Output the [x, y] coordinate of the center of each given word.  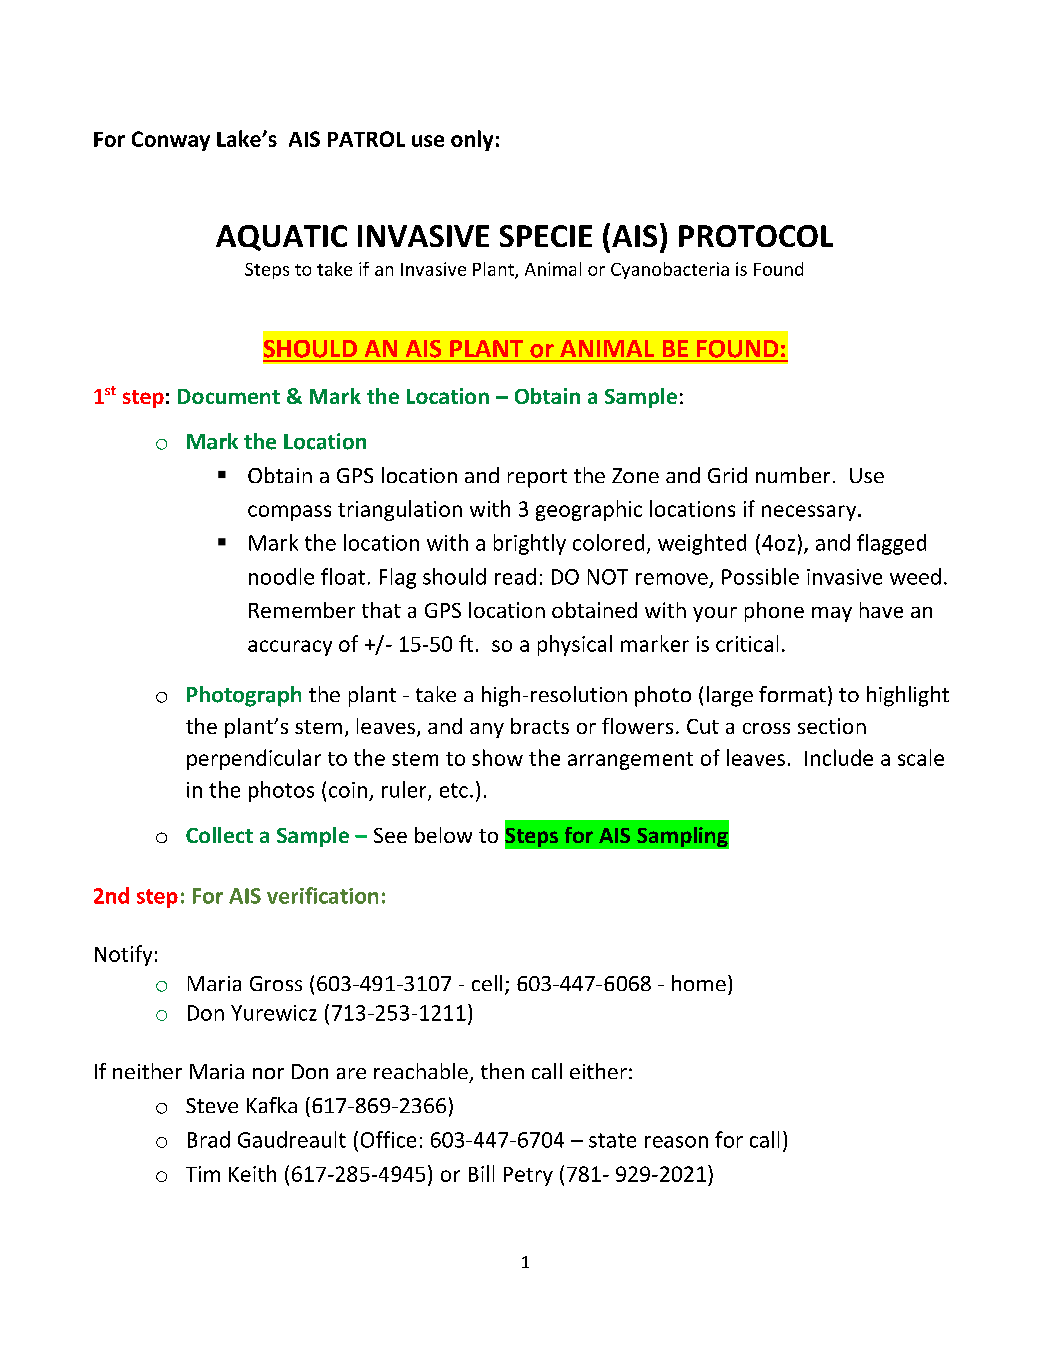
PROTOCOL [756, 236]
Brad [209, 1139]
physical [575, 645]
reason [676, 1142]
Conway [171, 141]
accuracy [290, 648]
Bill [481, 1173]
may [832, 614]
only [472, 140]
